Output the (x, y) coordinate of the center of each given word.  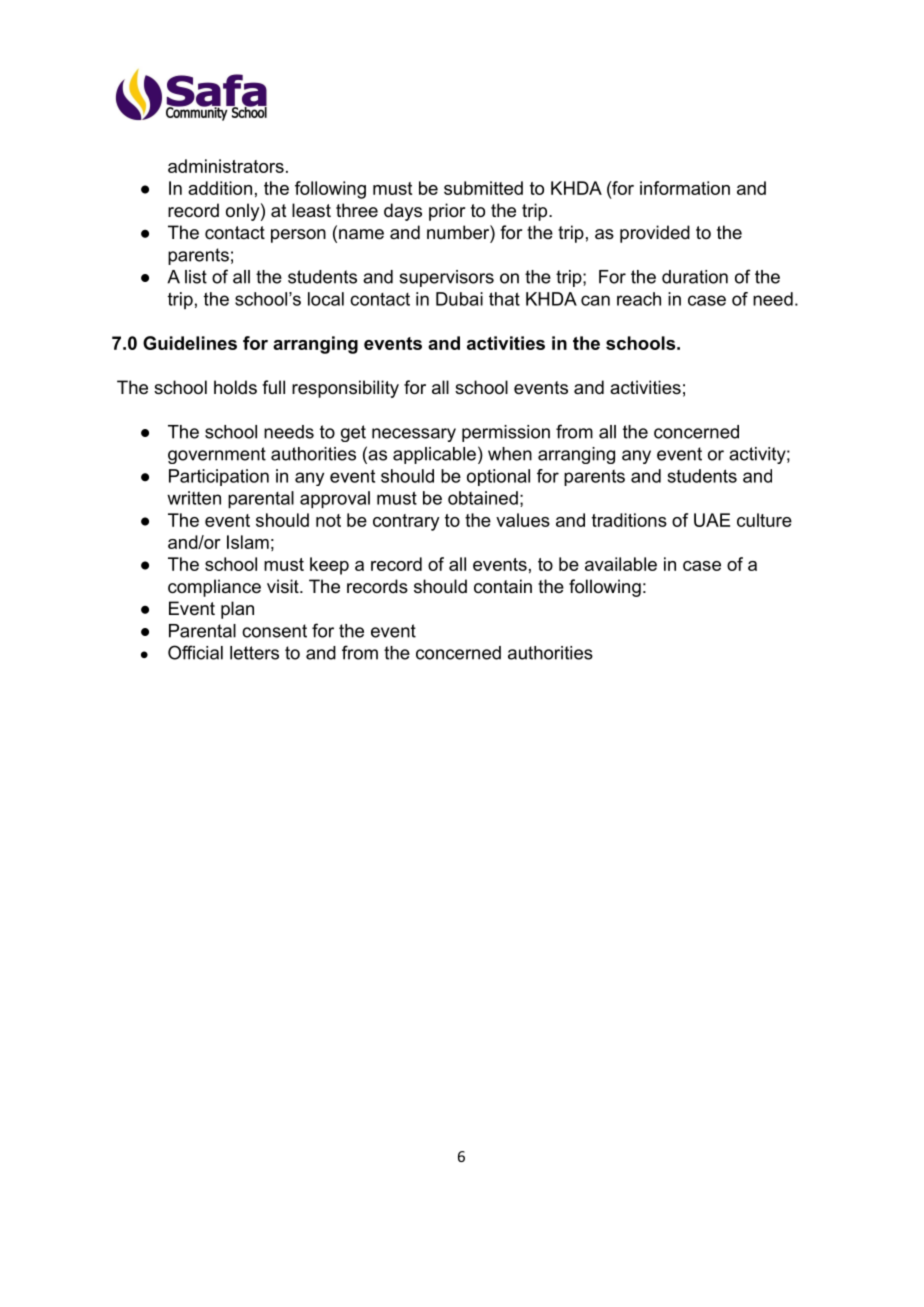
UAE (712, 520)
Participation (219, 477)
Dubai (459, 299)
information (685, 188)
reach (639, 299)
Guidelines (190, 343)
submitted (483, 188)
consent (274, 631)
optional (498, 477)
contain (503, 586)
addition (220, 188)
